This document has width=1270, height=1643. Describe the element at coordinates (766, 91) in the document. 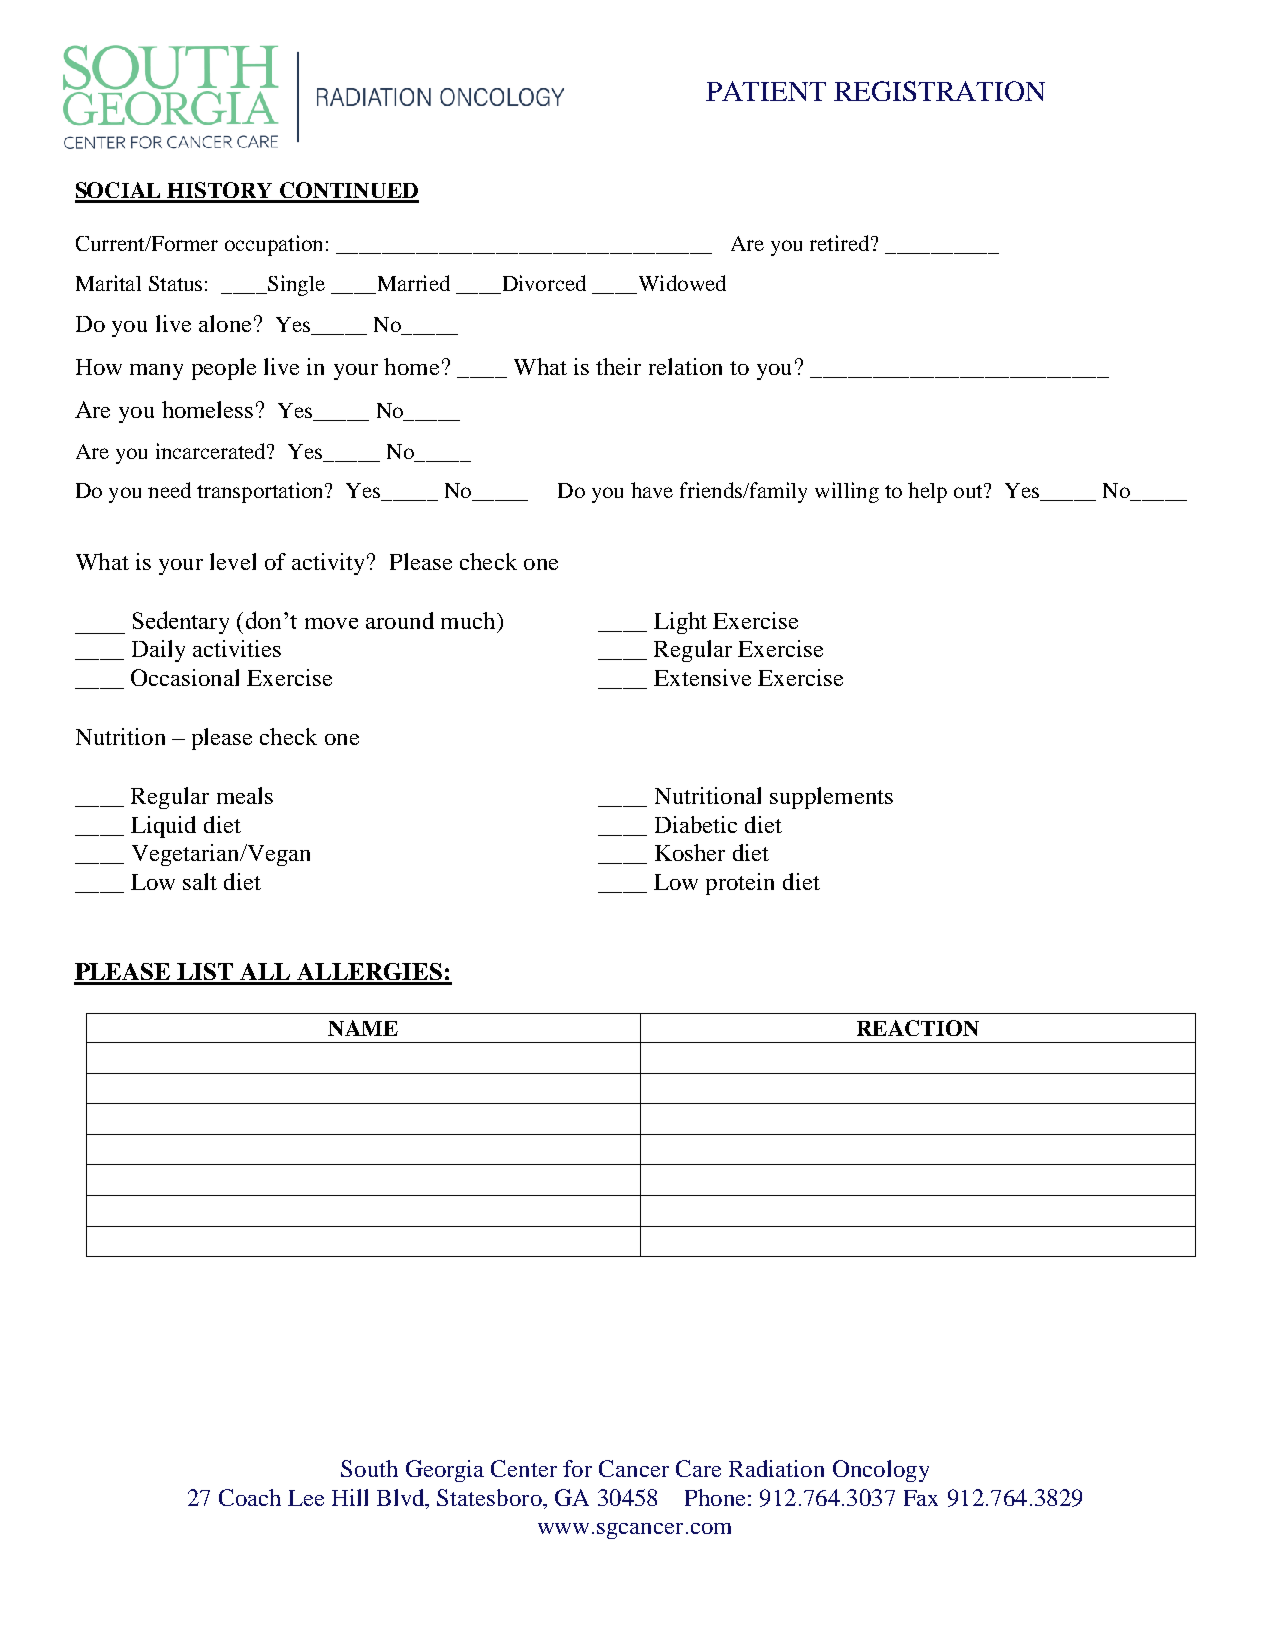

I see `PATIENT` at that location.
